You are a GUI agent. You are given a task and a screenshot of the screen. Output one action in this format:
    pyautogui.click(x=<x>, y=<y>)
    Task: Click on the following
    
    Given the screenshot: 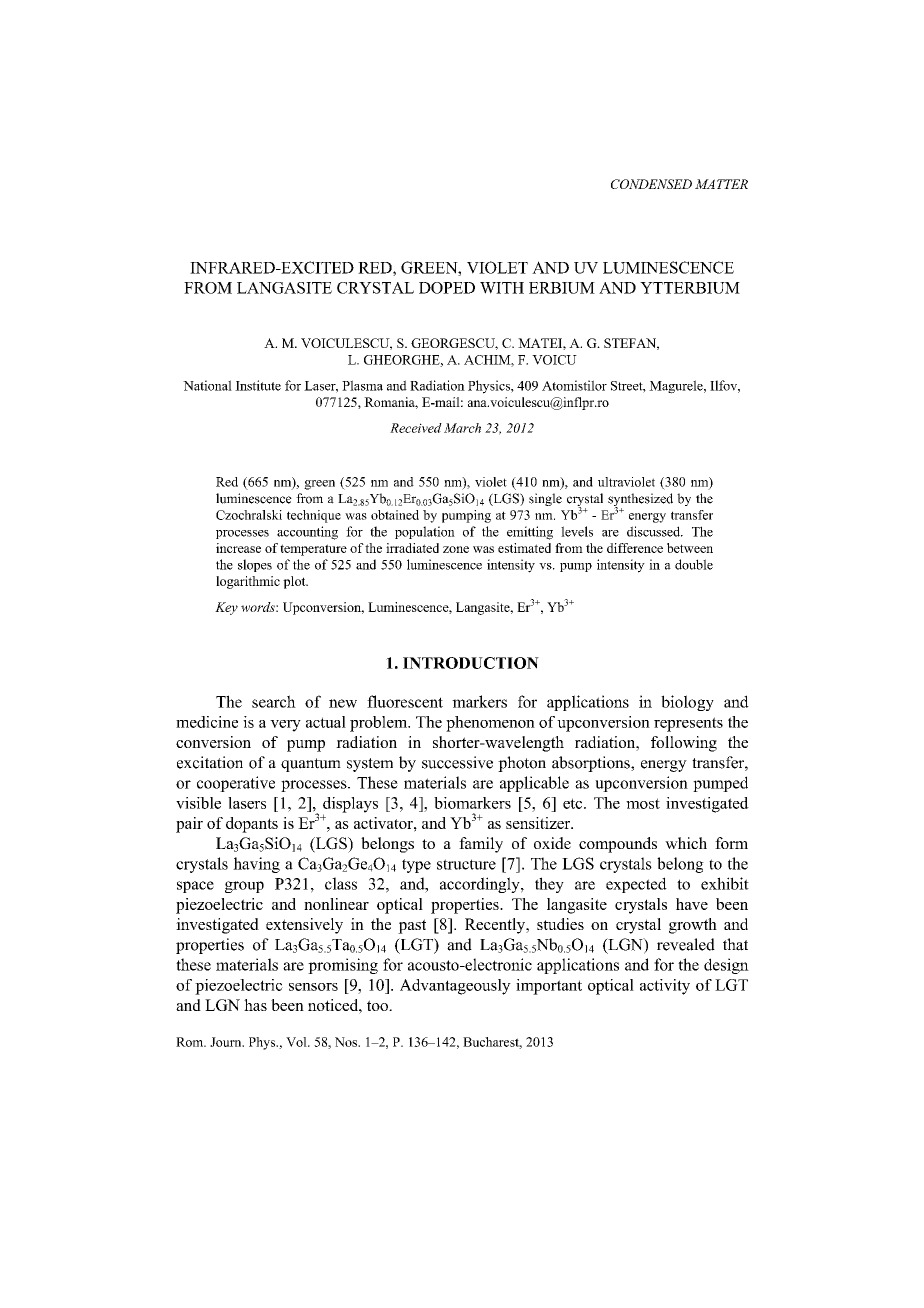 What is the action you would take?
    pyautogui.click(x=684, y=744)
